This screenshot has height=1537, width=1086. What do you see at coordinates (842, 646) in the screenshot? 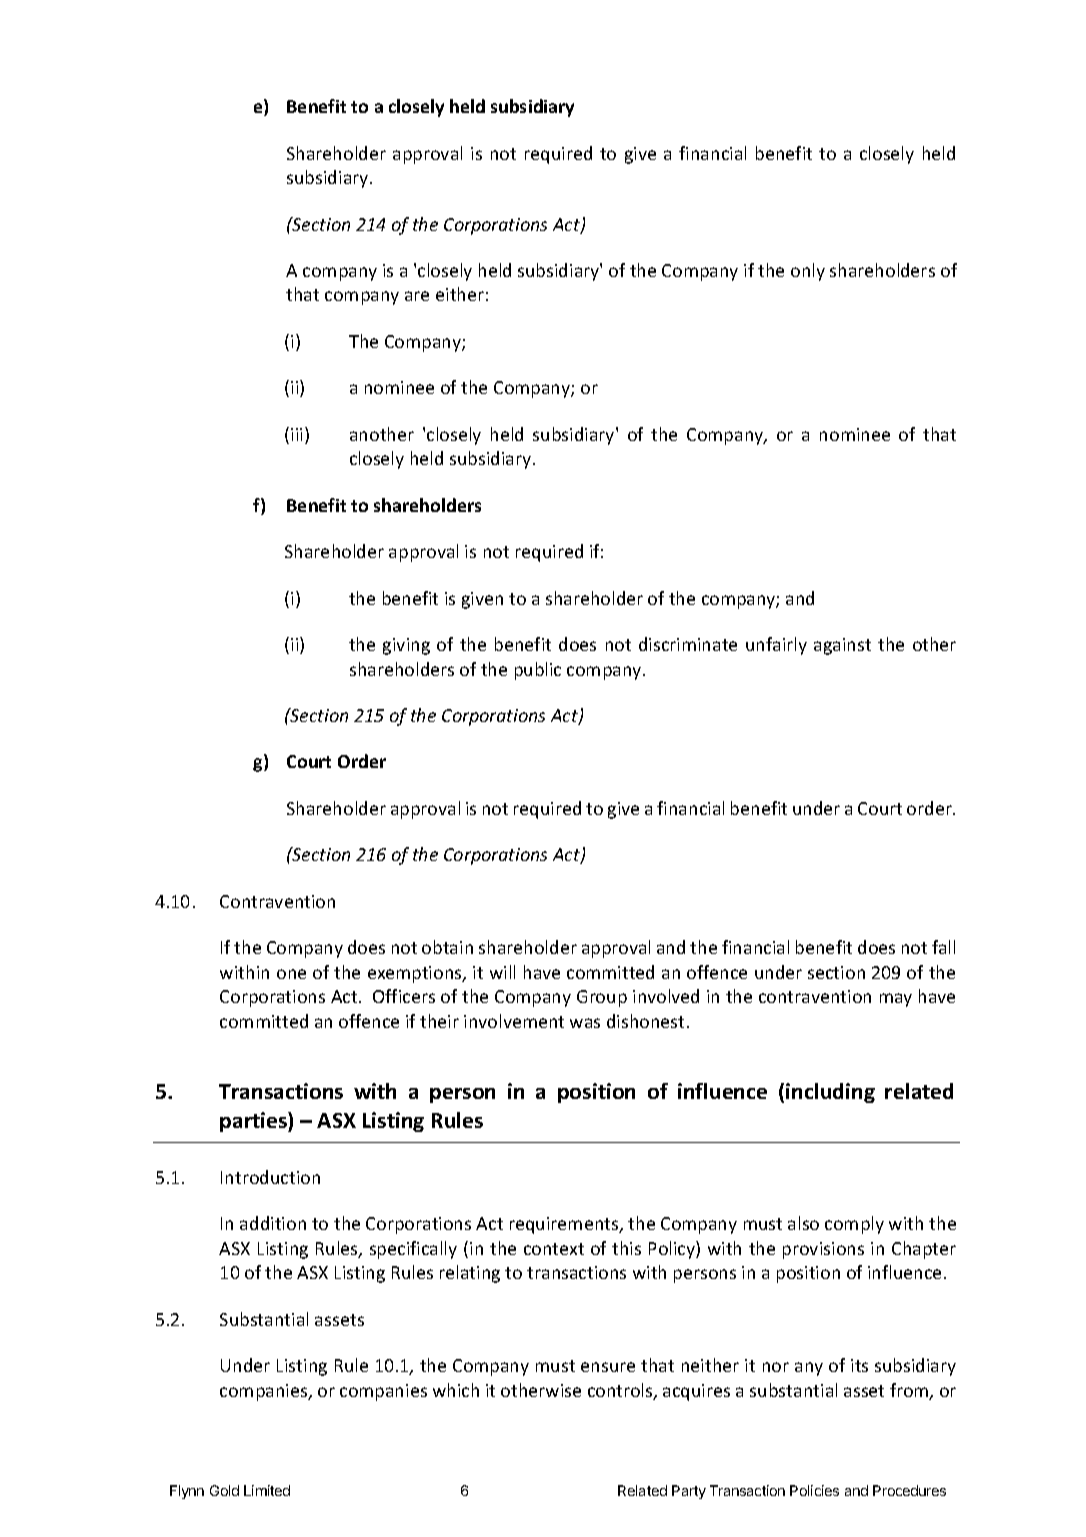
I see `against` at bounding box center [842, 646].
